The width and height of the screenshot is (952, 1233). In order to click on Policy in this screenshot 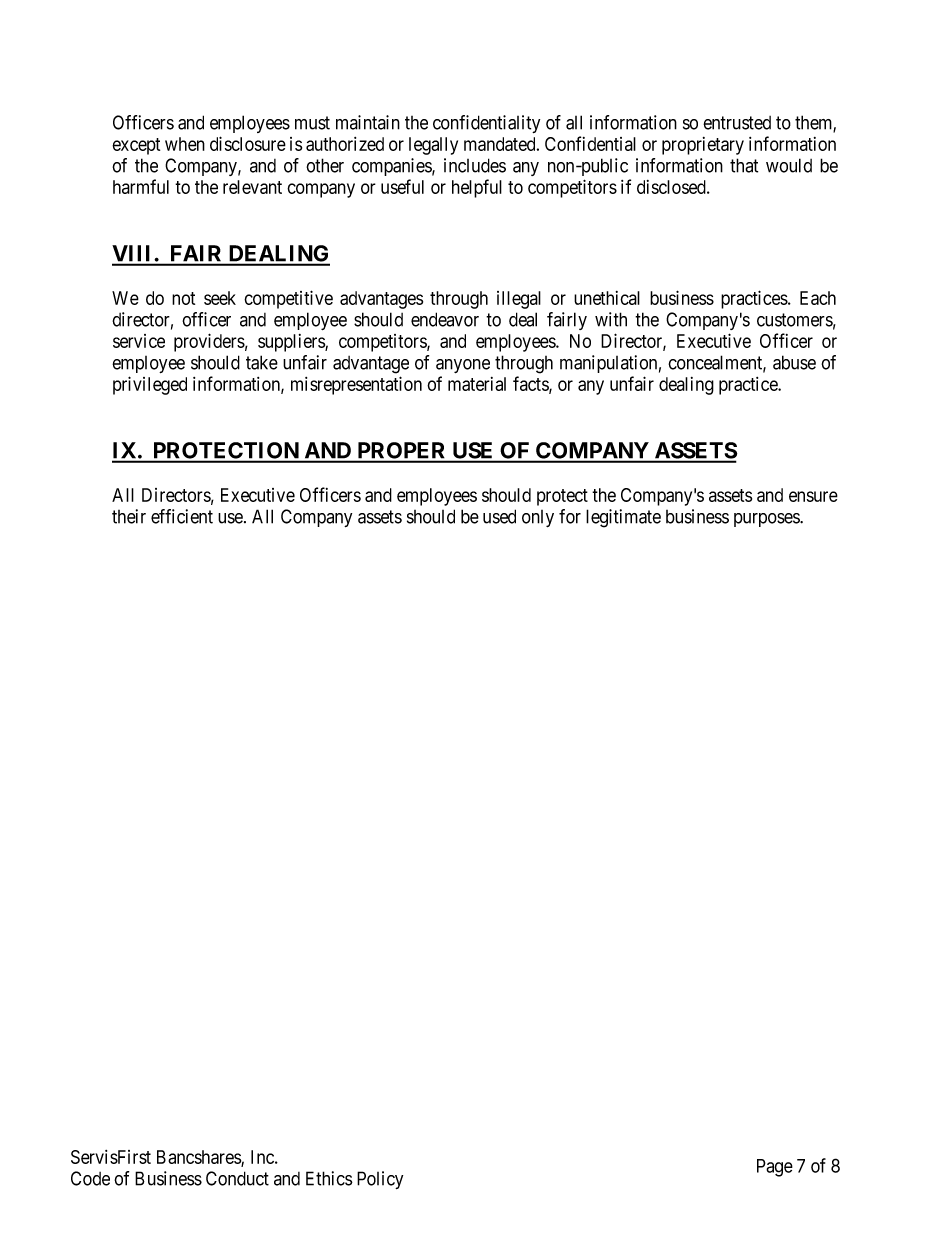, I will do `click(380, 1180)`.
